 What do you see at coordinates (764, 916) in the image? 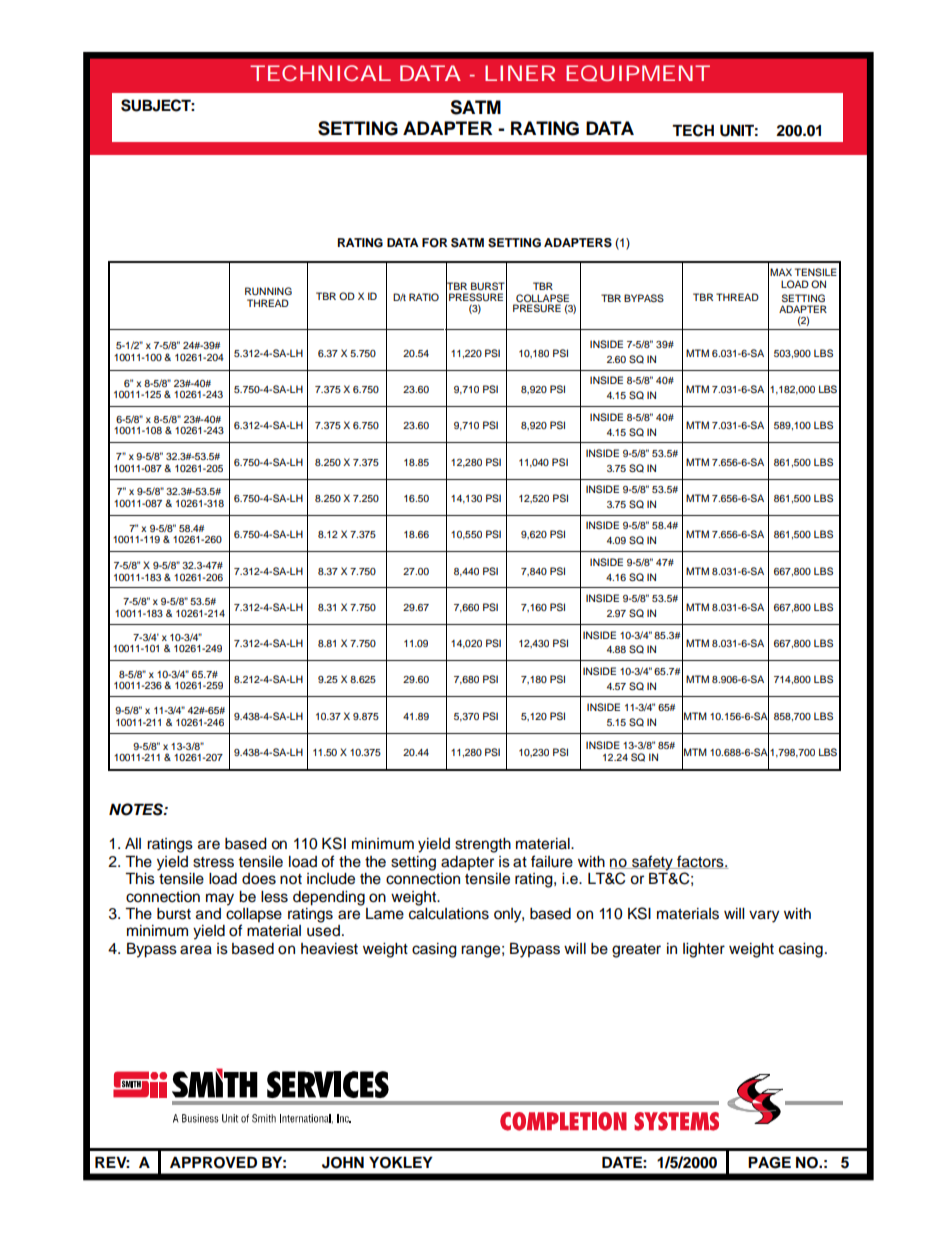
I see `vary` at bounding box center [764, 916].
